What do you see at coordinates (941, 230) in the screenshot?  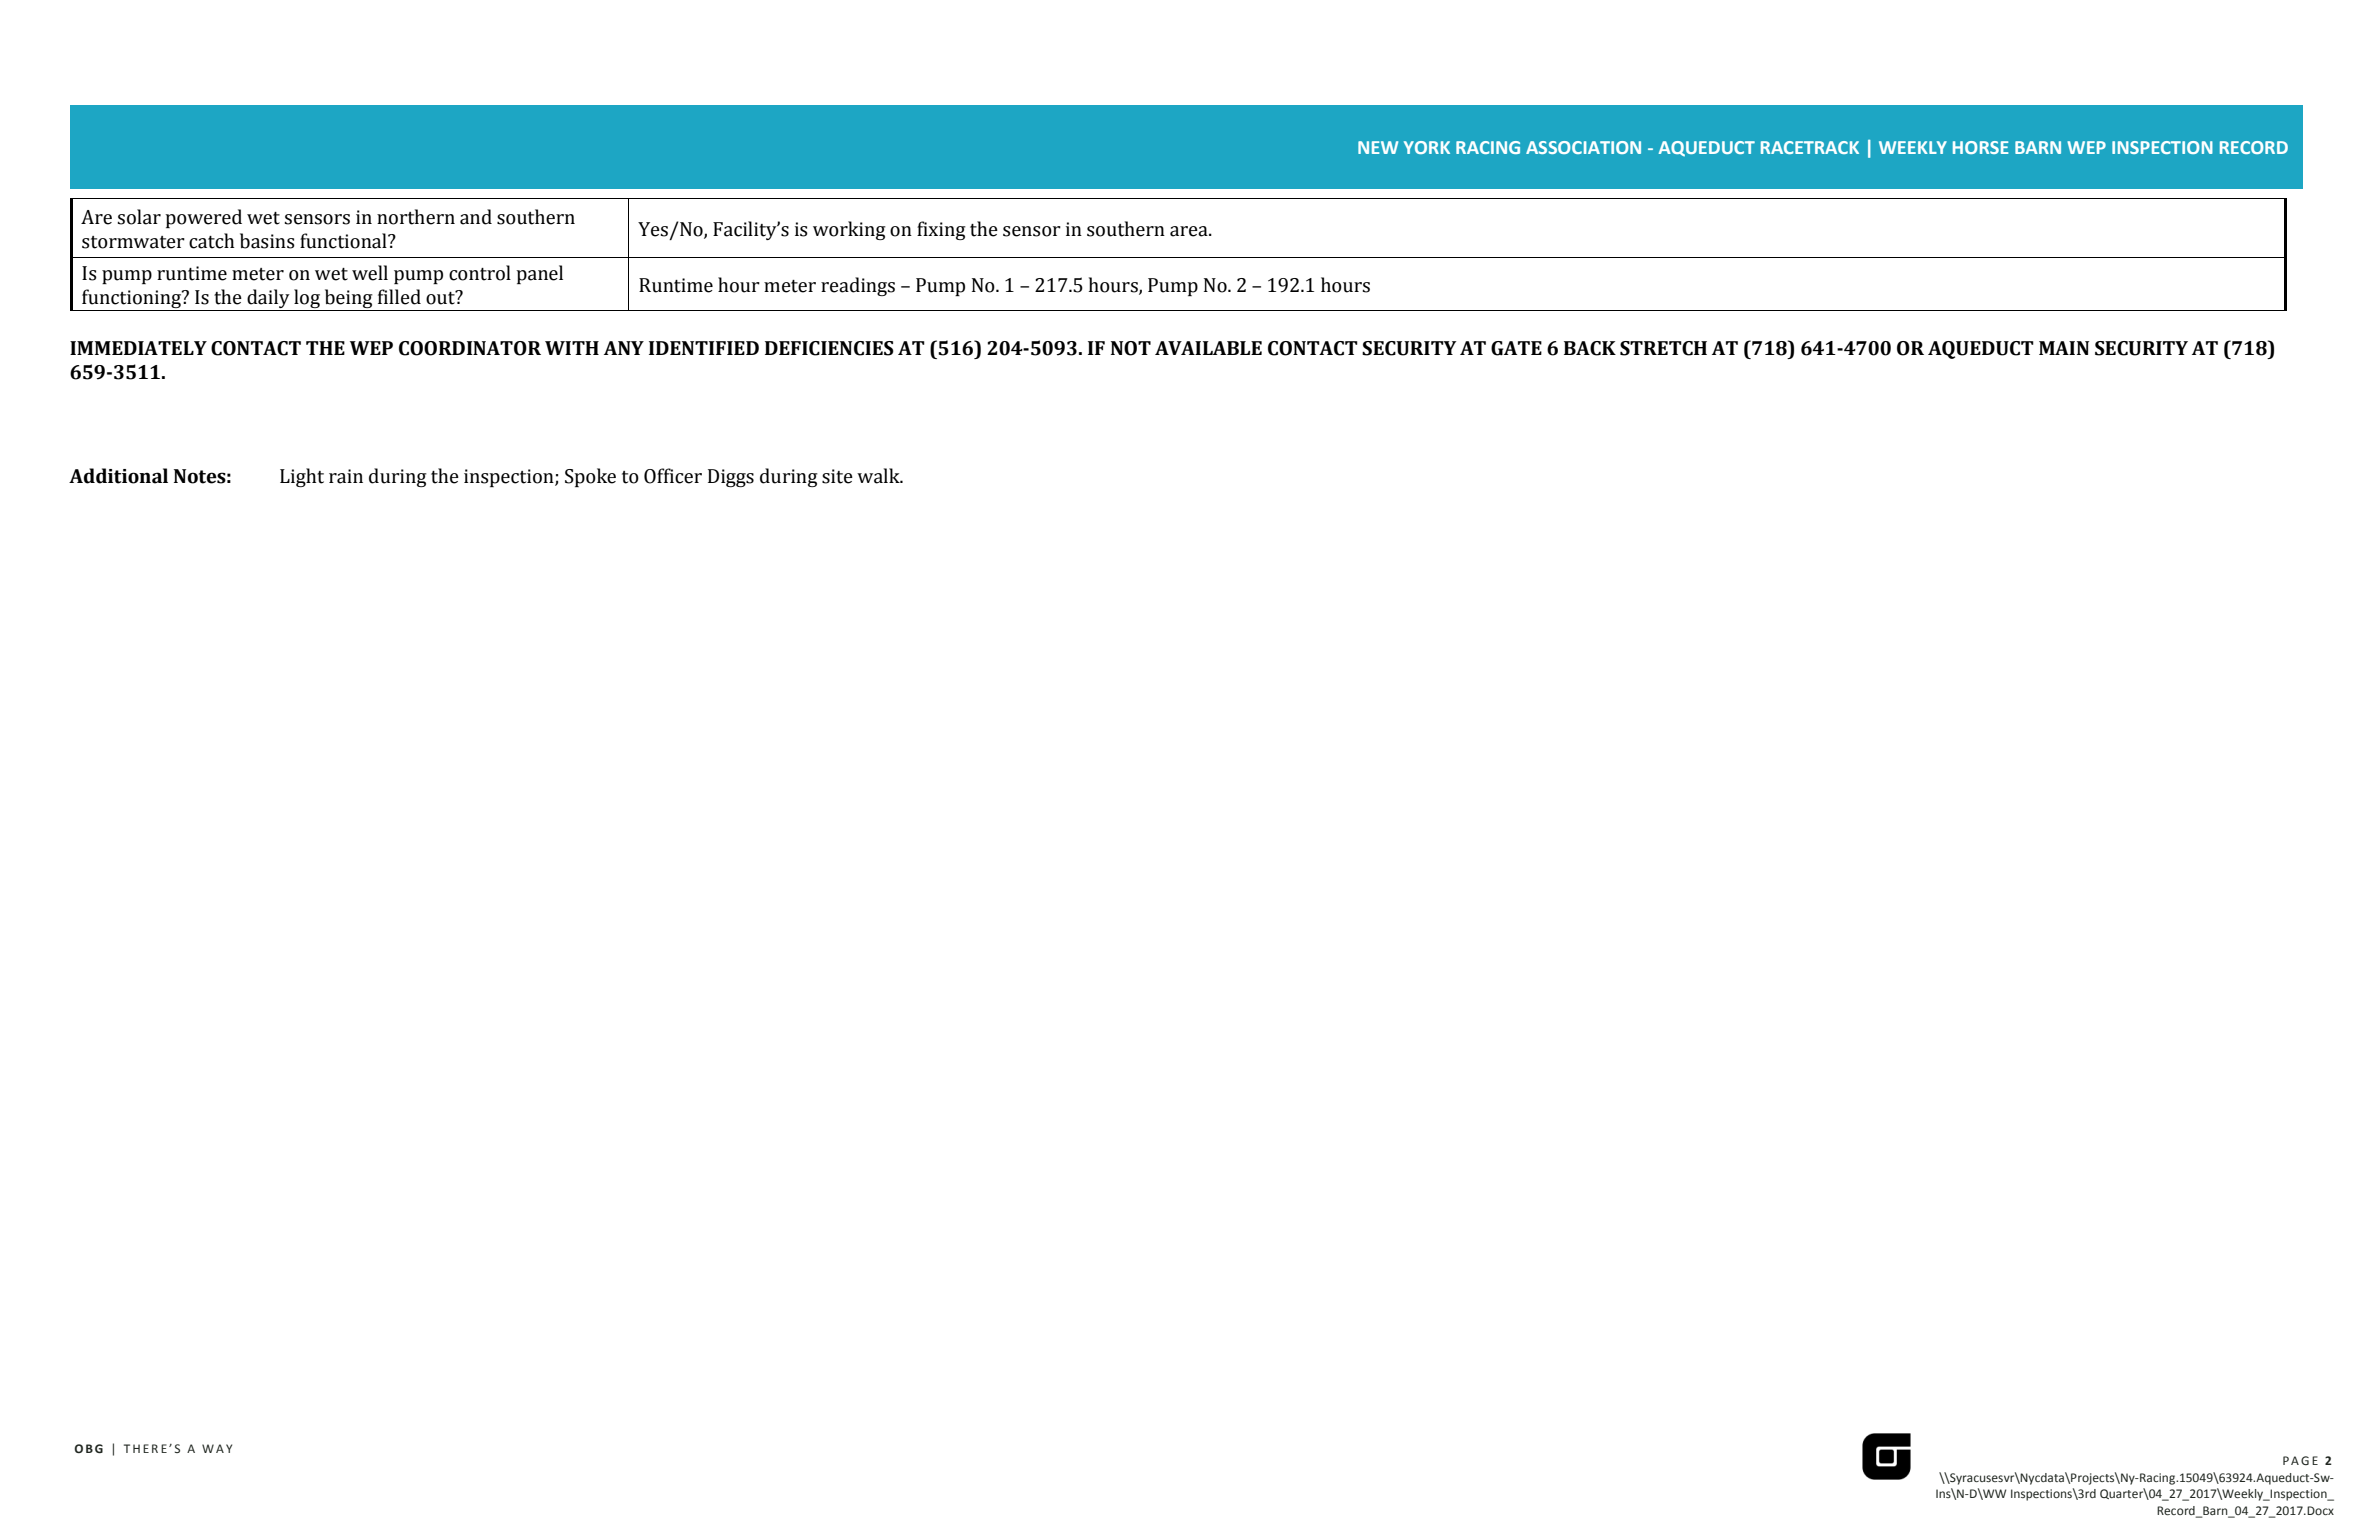 I see `fixing` at bounding box center [941, 230].
